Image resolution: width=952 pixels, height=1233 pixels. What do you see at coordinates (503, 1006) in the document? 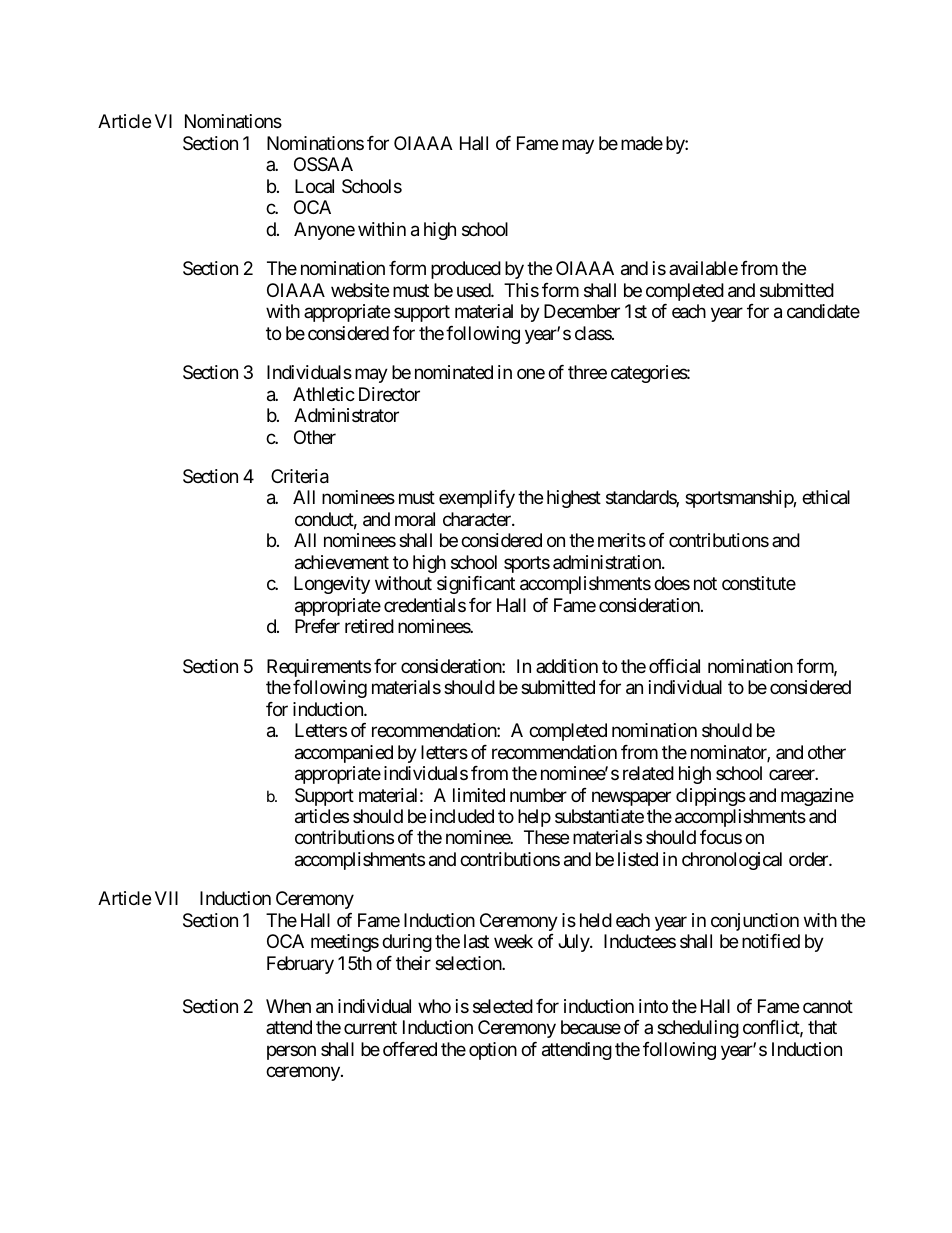
I see `selected` at bounding box center [503, 1006].
